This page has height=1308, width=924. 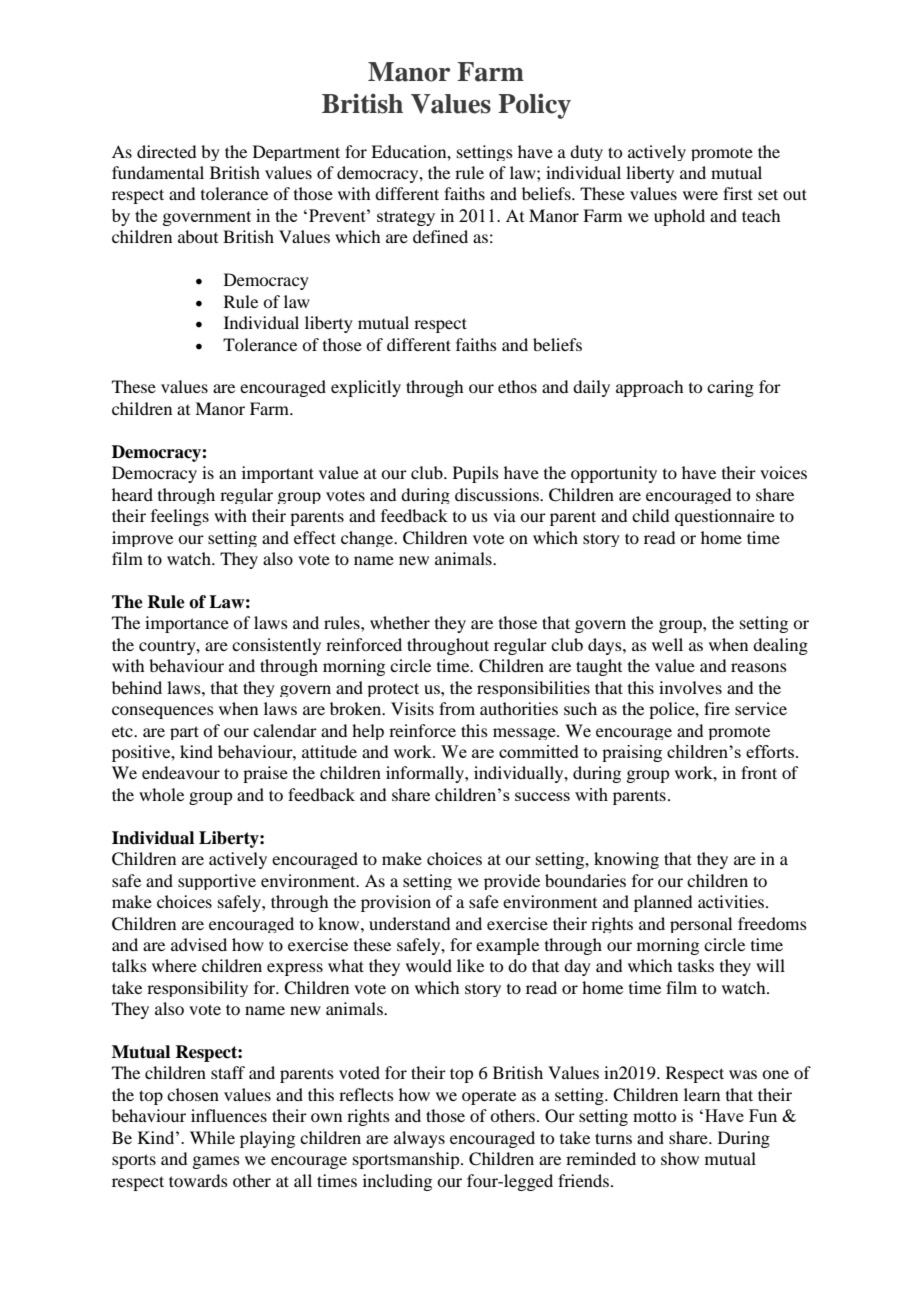 I want to click on questionnaire, so click(x=725, y=517).
